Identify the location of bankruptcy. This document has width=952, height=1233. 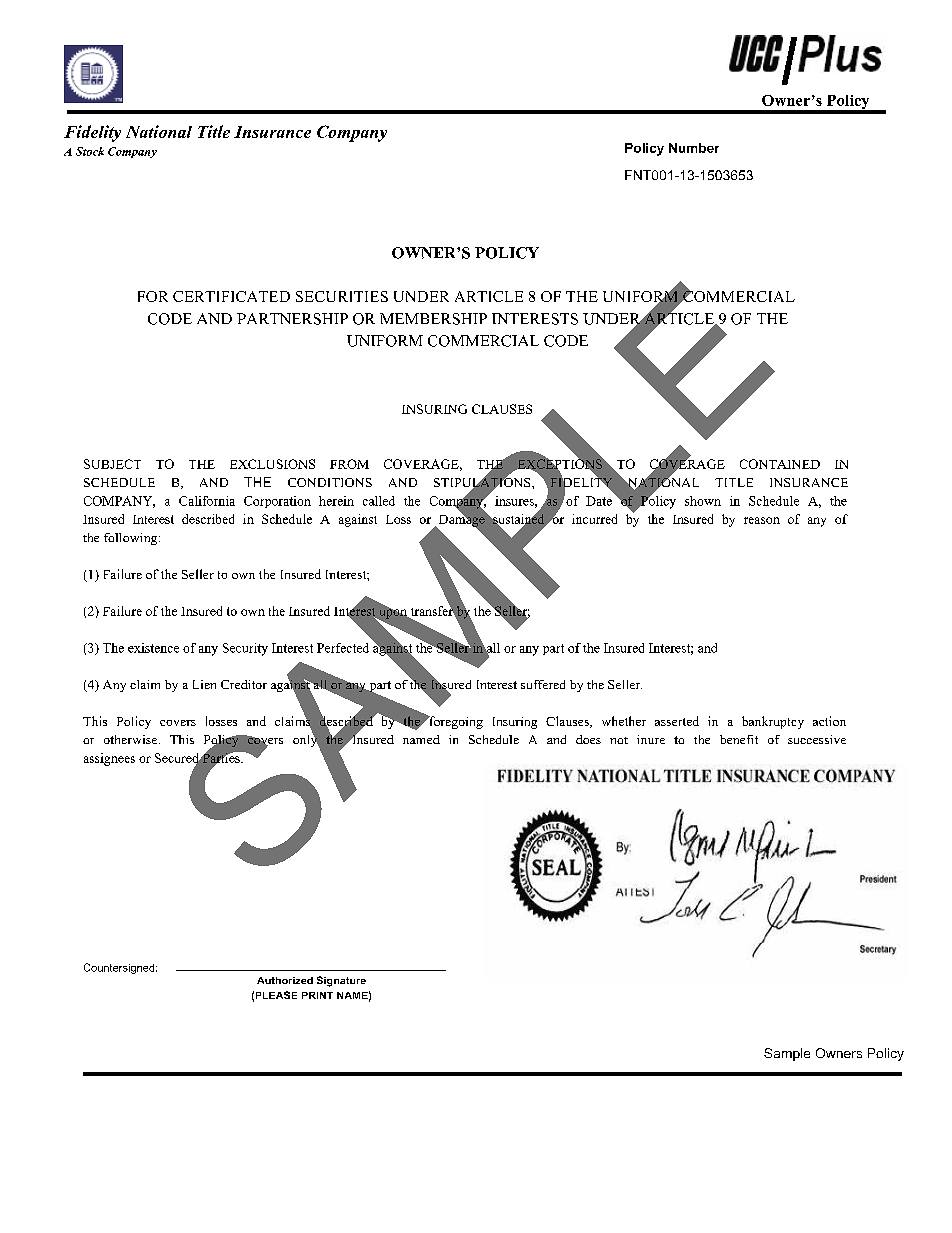
(773, 722).
